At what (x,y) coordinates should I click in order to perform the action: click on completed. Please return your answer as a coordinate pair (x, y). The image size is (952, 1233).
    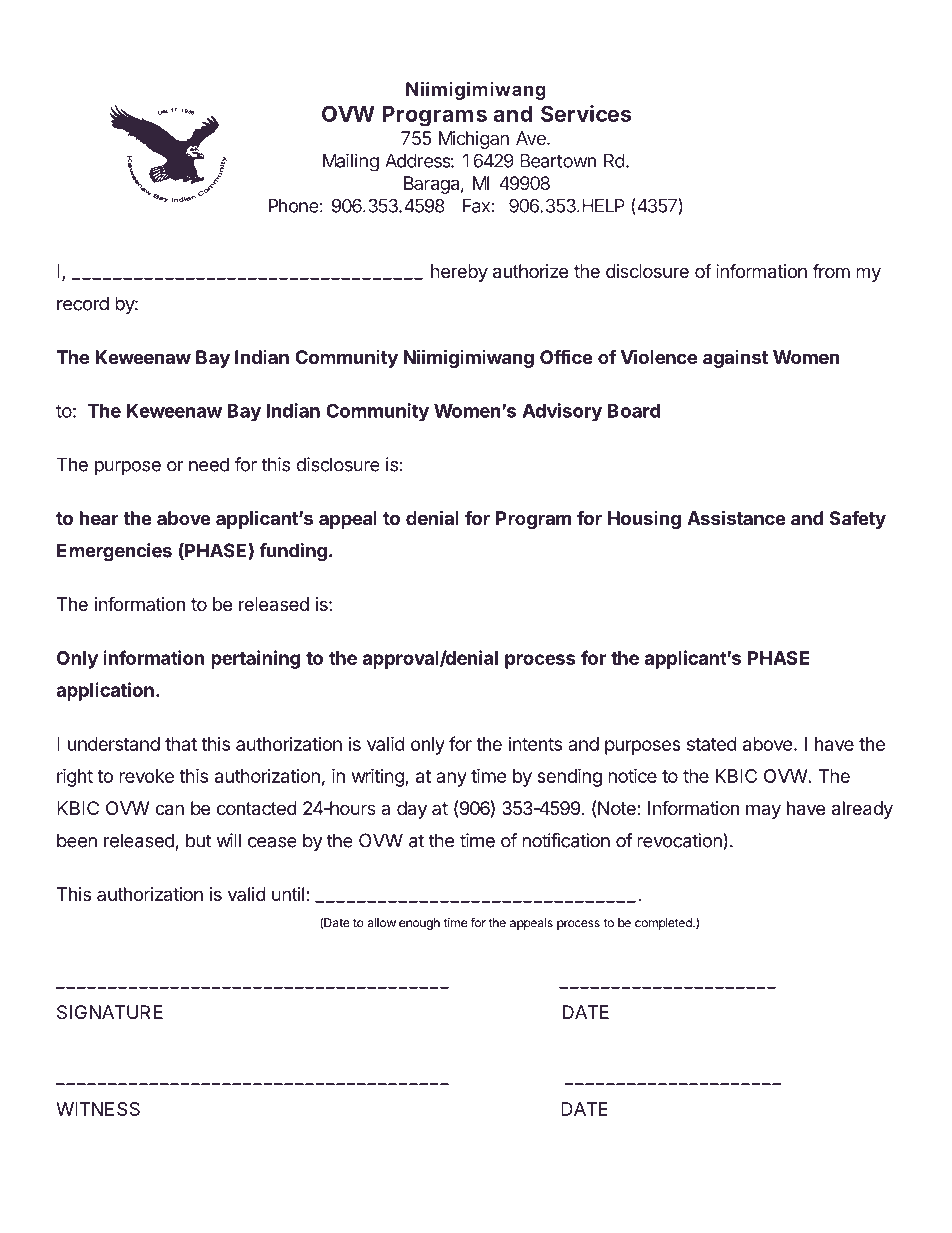
    Looking at the image, I should click on (664, 924).
